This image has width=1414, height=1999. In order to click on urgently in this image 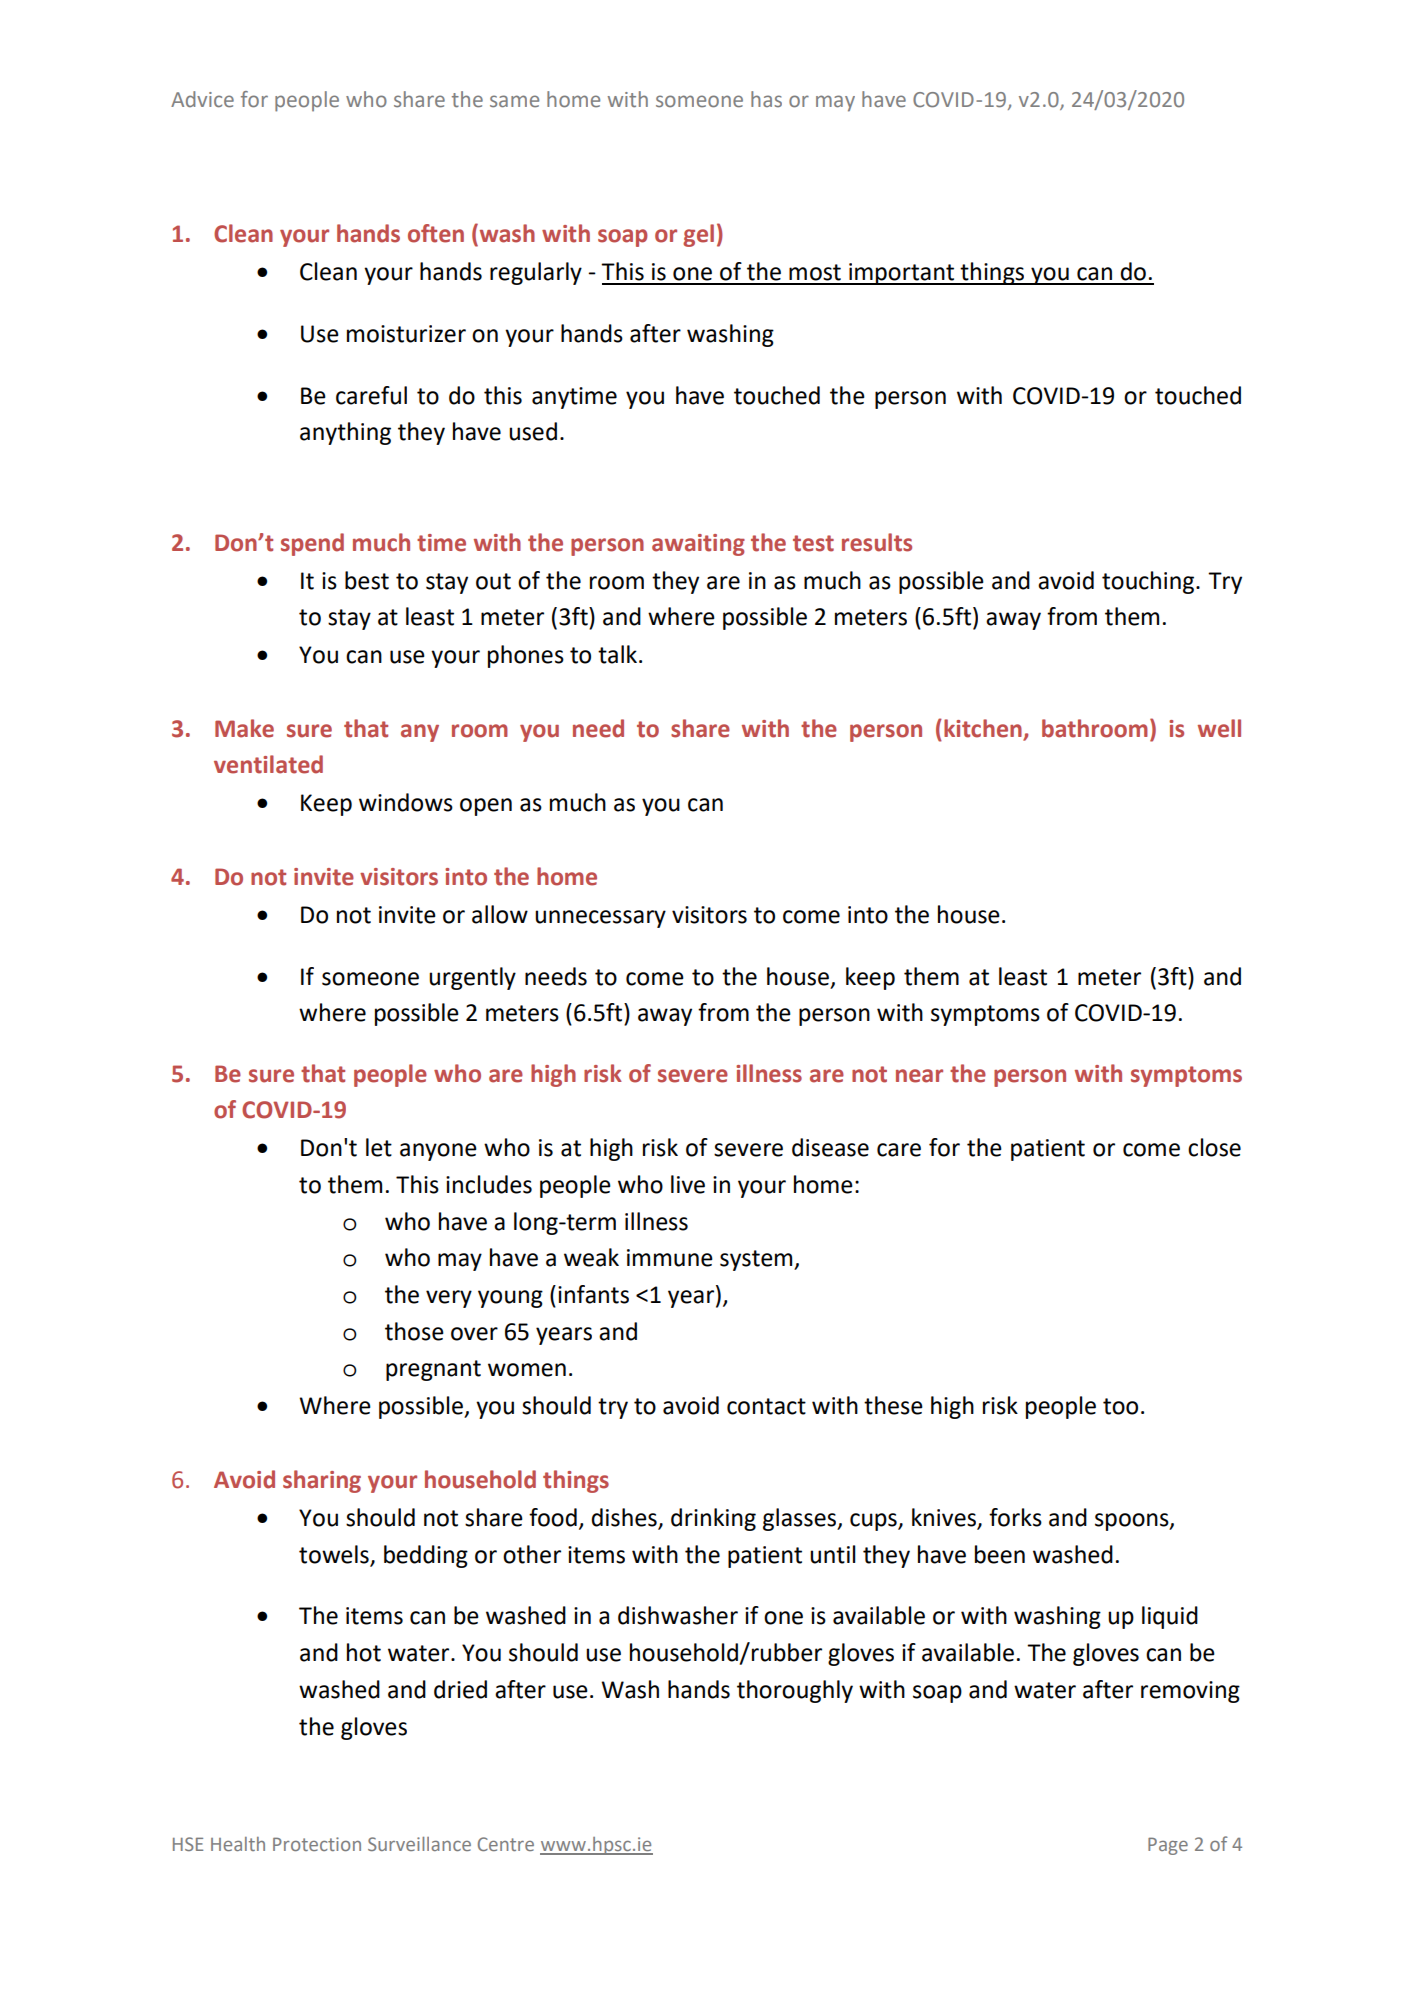, I will do `click(472, 978)`.
